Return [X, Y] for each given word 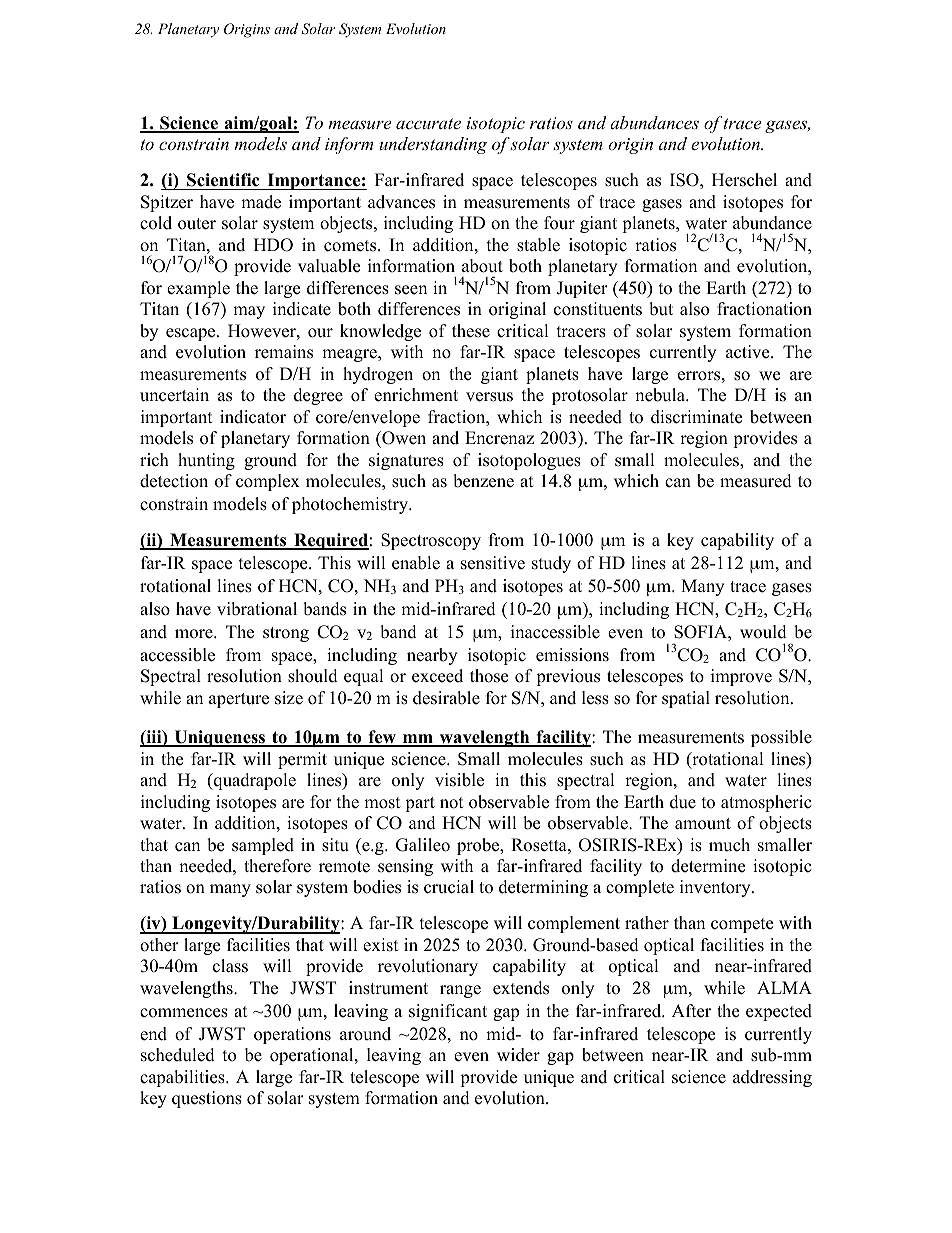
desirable [446, 698]
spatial [686, 699]
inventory [716, 888]
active [749, 352]
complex [268, 482]
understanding [433, 145]
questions [207, 1099]
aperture [239, 700]
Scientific [223, 180]
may [249, 312]
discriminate [696, 417]
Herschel [744, 180]
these [471, 331]
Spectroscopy [431, 541]
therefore [277, 866]
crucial [449, 887]
